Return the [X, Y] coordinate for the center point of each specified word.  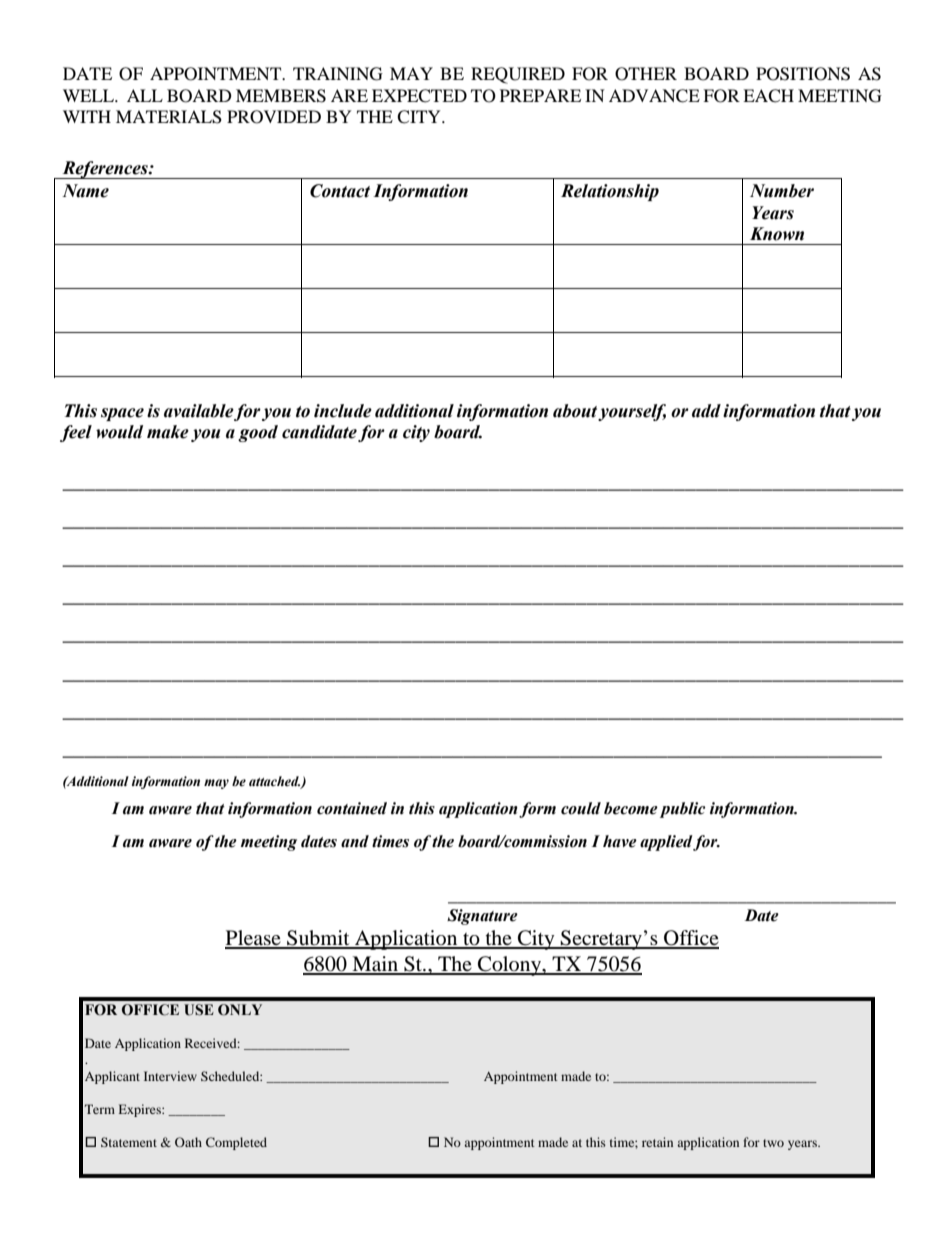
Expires [141, 1110]
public [683, 810]
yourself [632, 412]
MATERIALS [169, 117]
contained [352, 808]
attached [274, 781]
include [343, 411]
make [168, 432]
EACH [768, 96]
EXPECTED [419, 96]
